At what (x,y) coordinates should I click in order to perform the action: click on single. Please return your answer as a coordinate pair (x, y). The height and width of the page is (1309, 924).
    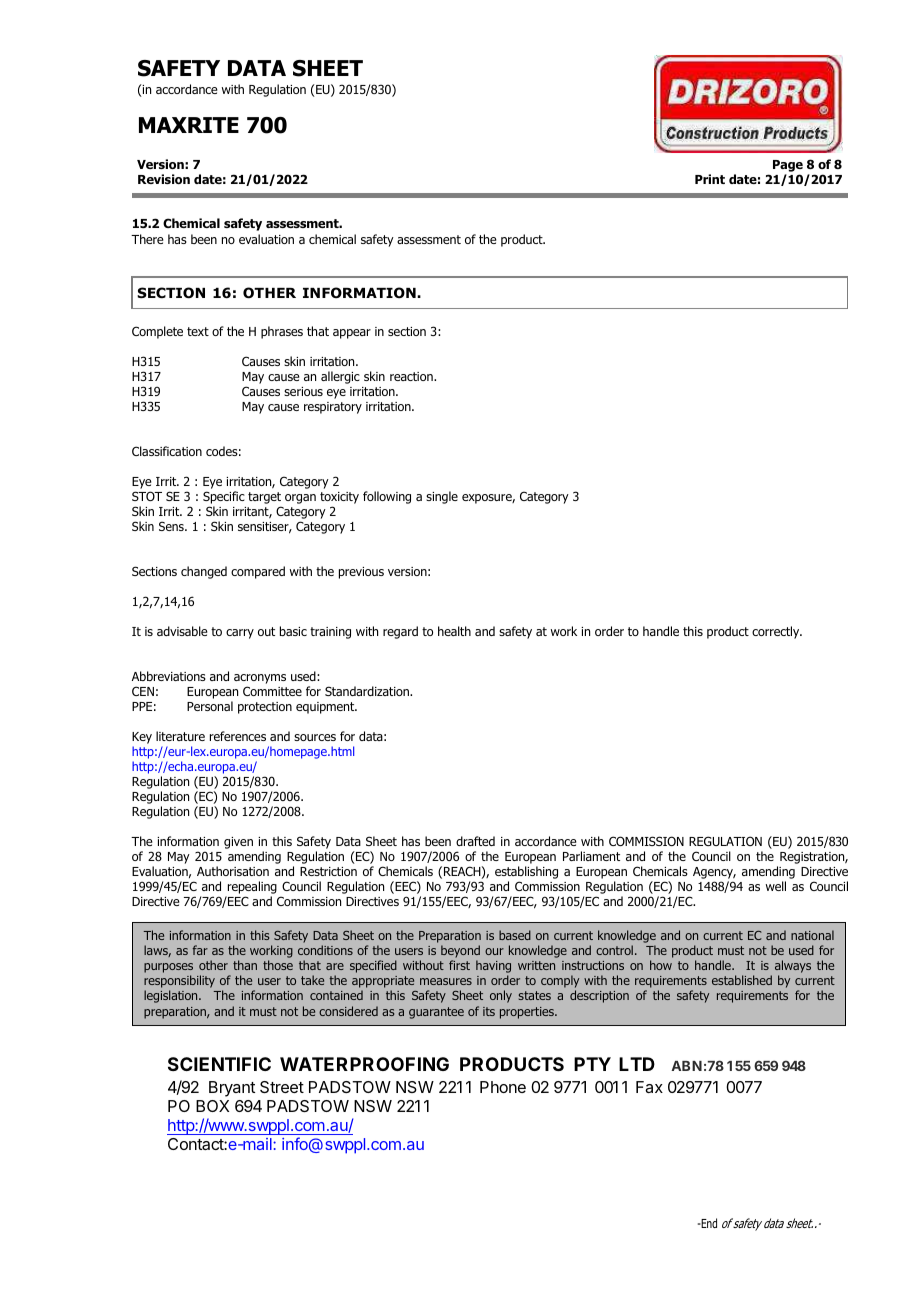
    Looking at the image, I should click on (442, 497).
